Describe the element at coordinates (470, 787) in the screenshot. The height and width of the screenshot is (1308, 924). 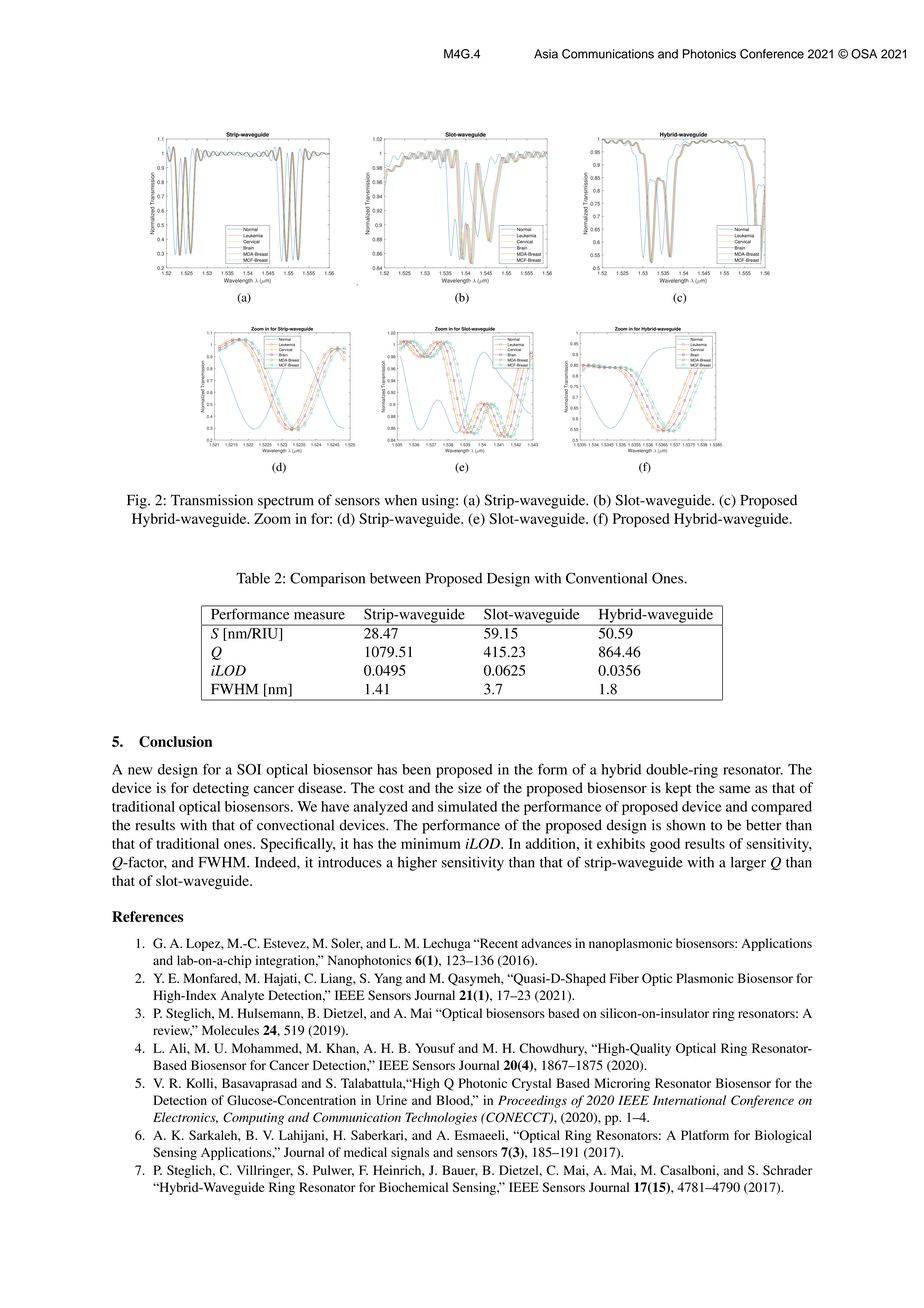
I see `size` at that location.
